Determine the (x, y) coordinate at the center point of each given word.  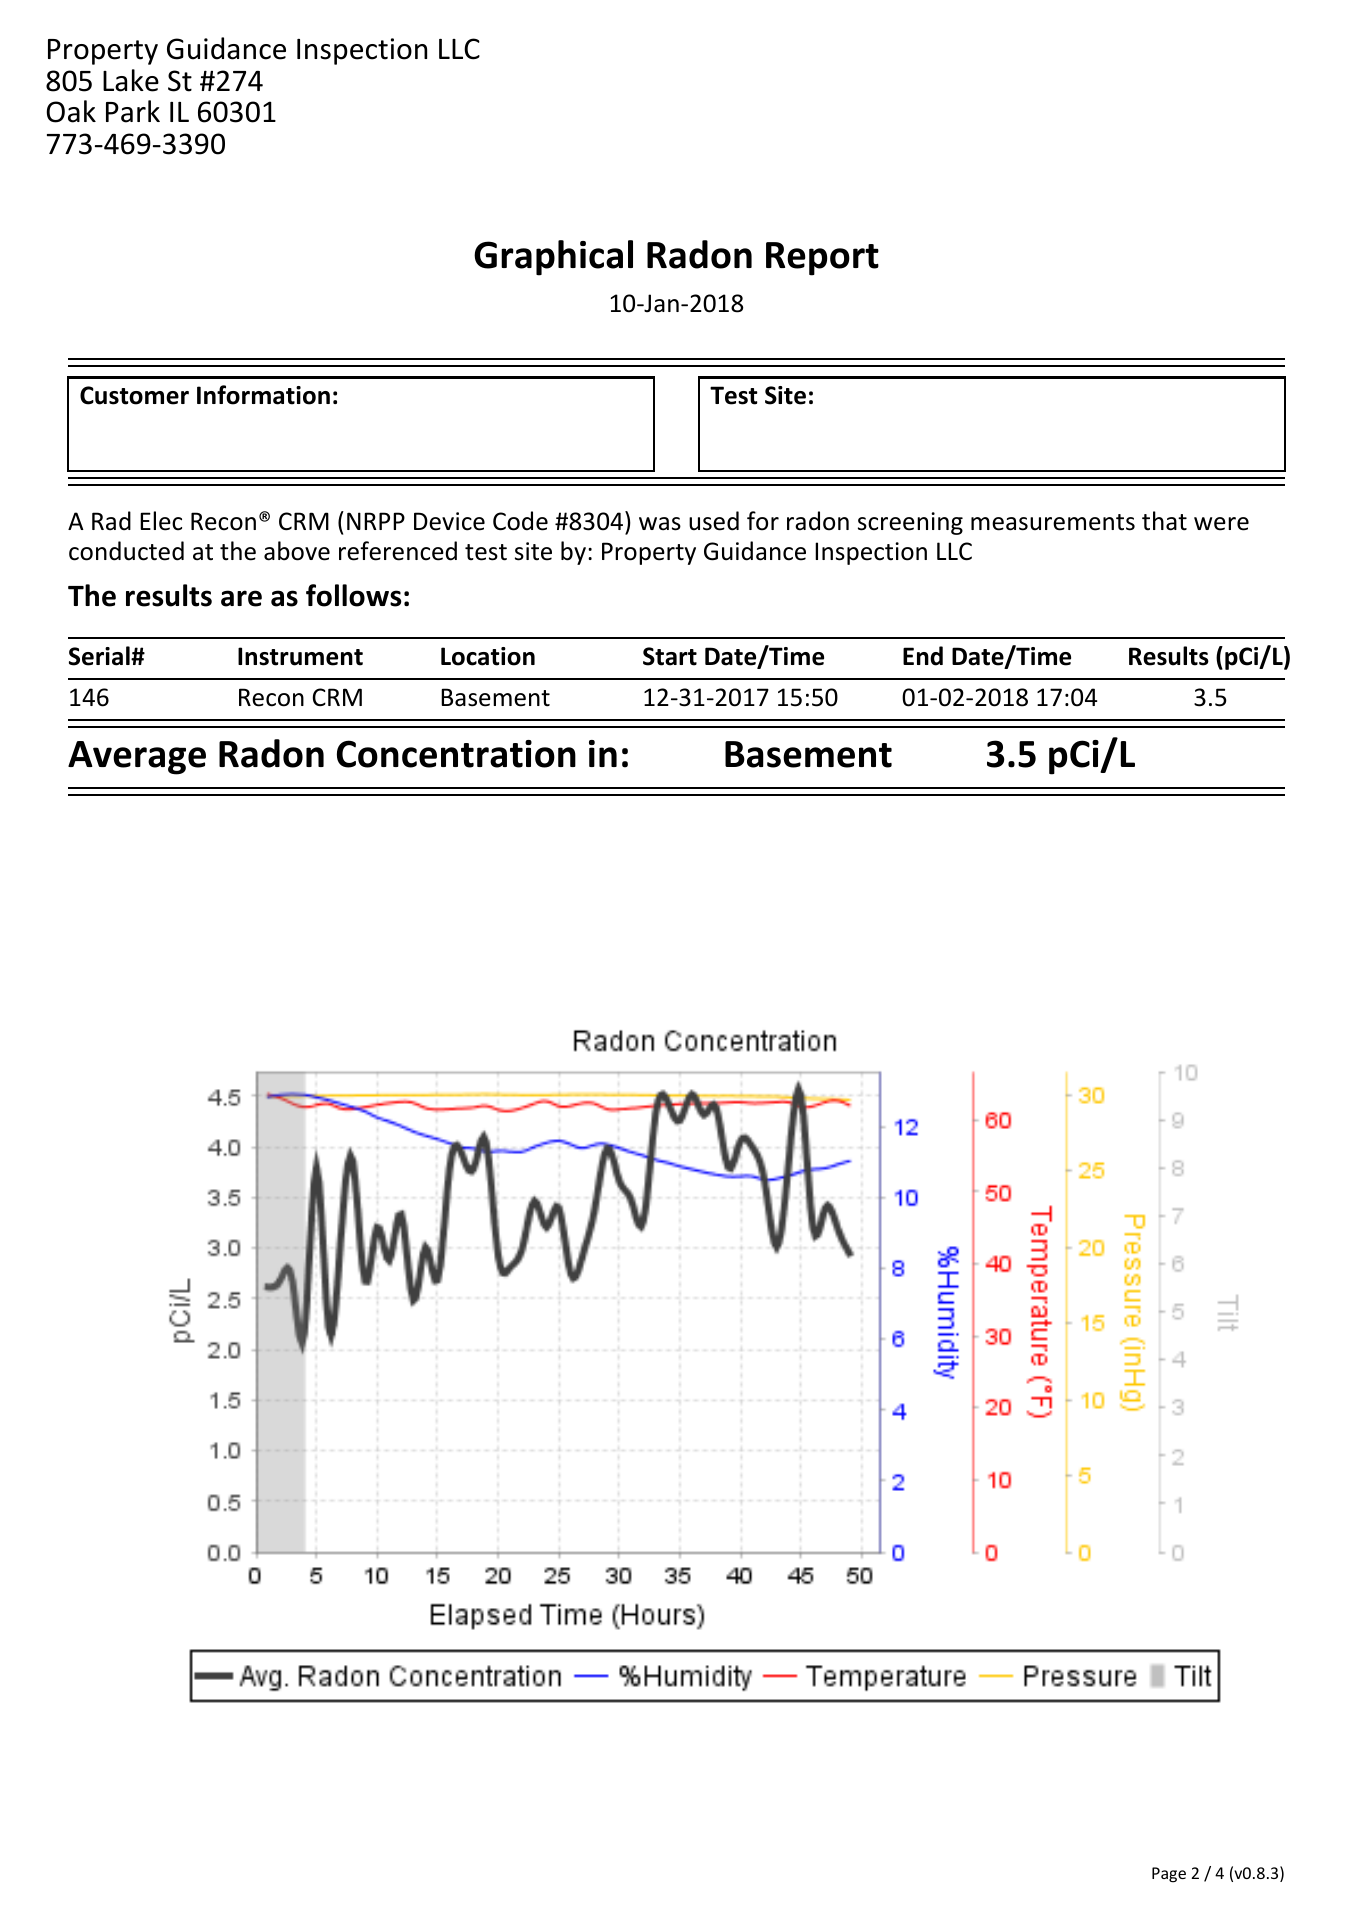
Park (133, 111)
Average (137, 758)
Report (822, 259)
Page (1169, 1875)
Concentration (456, 754)
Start (670, 656)
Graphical (553, 258)
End (923, 656)
